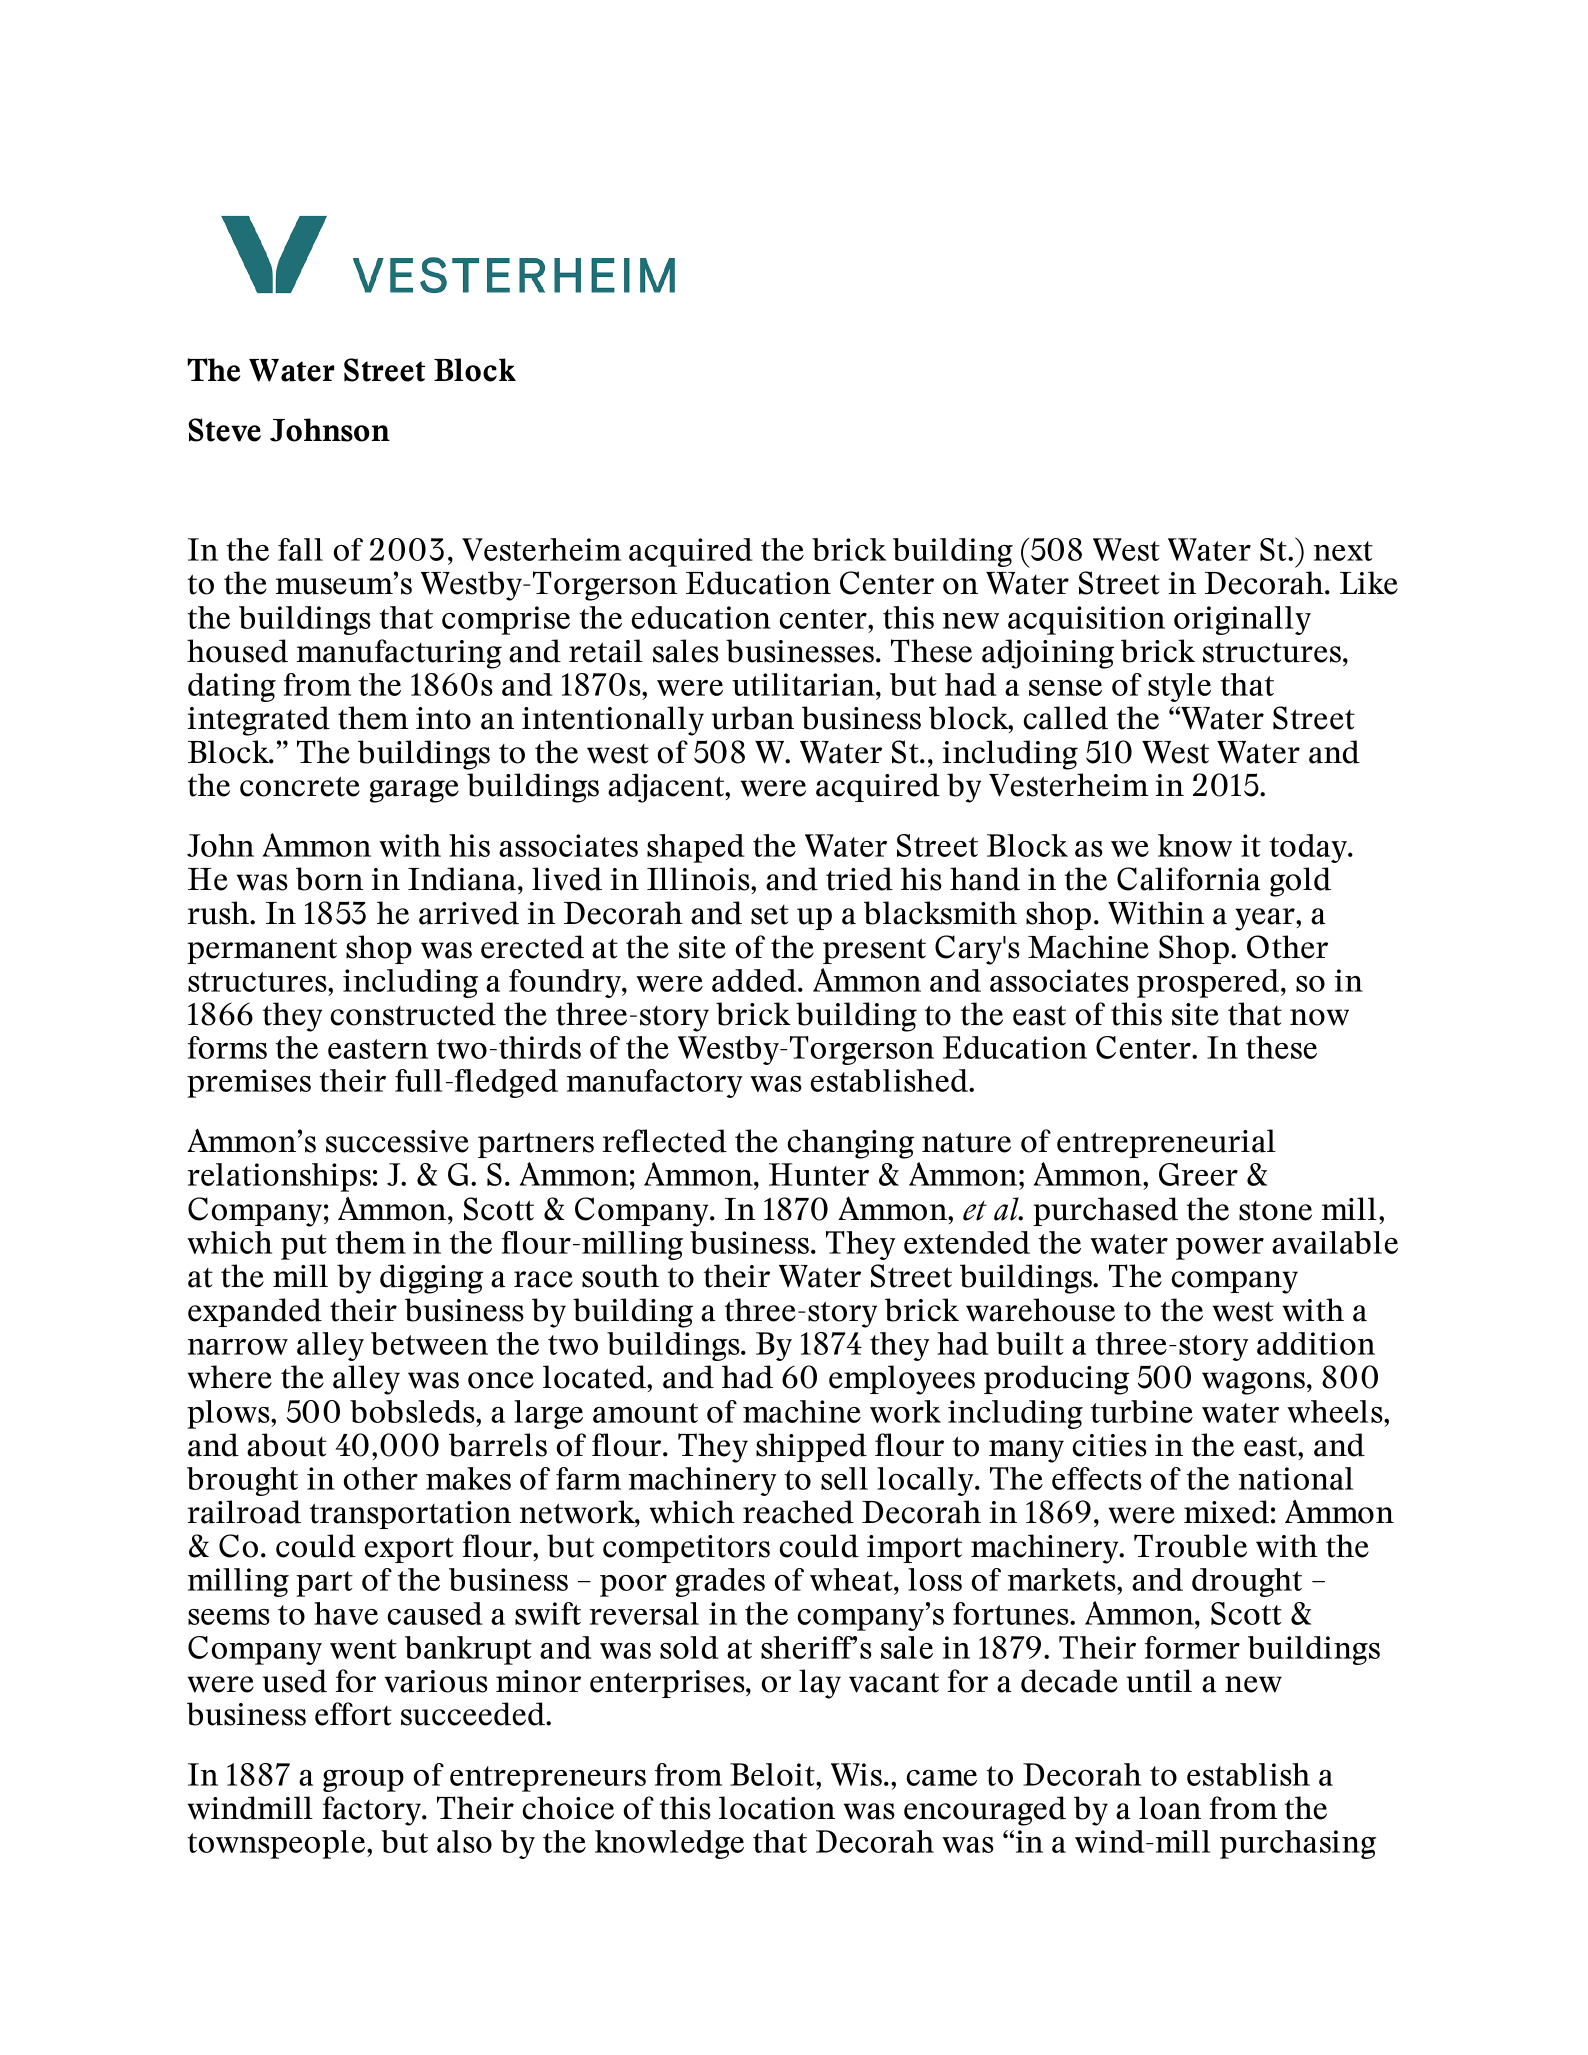 The image size is (1588, 2055). What do you see at coordinates (300, 549) in the image?
I see `fall` at bounding box center [300, 549].
